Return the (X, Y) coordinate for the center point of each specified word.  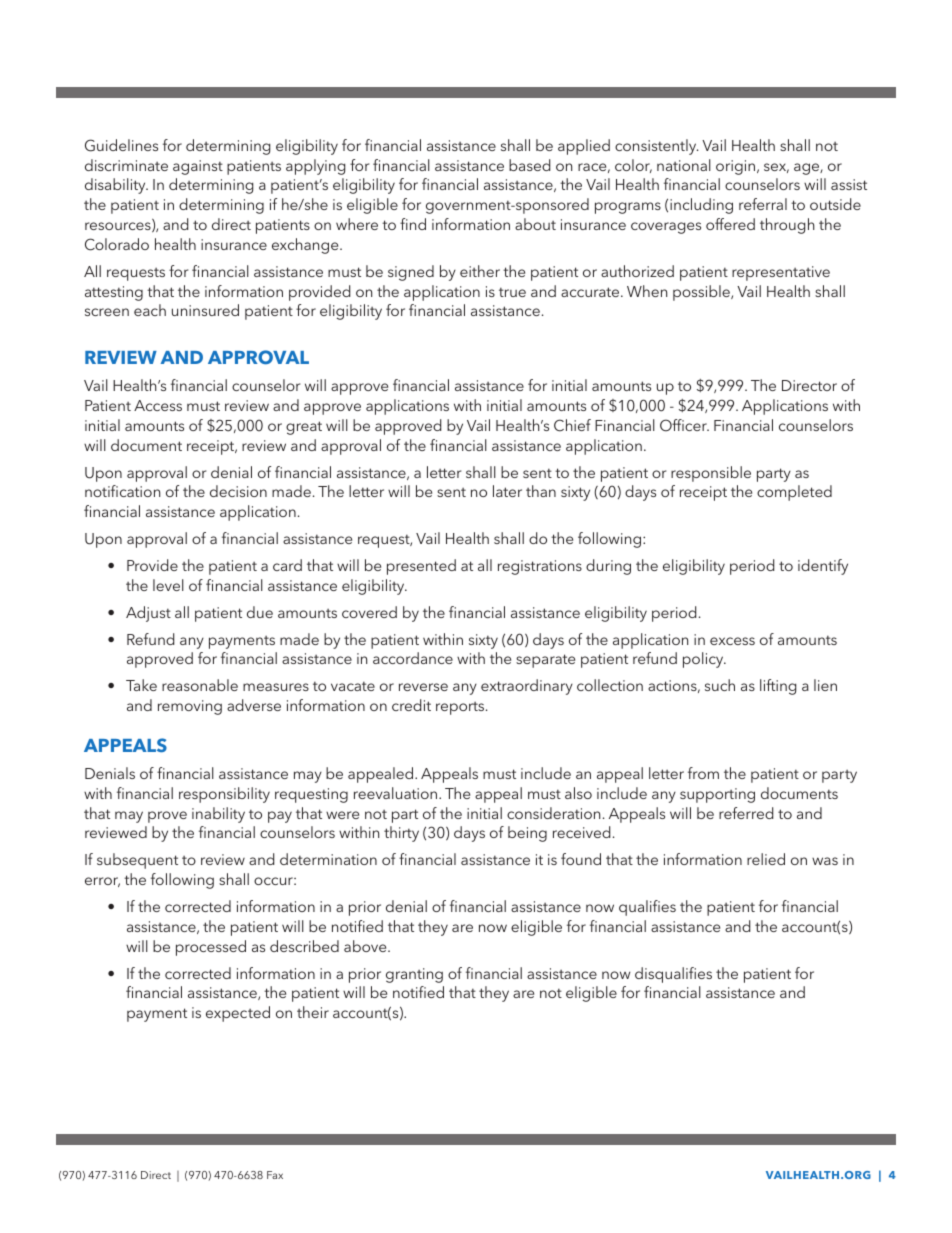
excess (732, 641)
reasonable (200, 685)
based (530, 165)
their (313, 1012)
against (198, 167)
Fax (275, 1175)
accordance (413, 658)
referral (763, 204)
